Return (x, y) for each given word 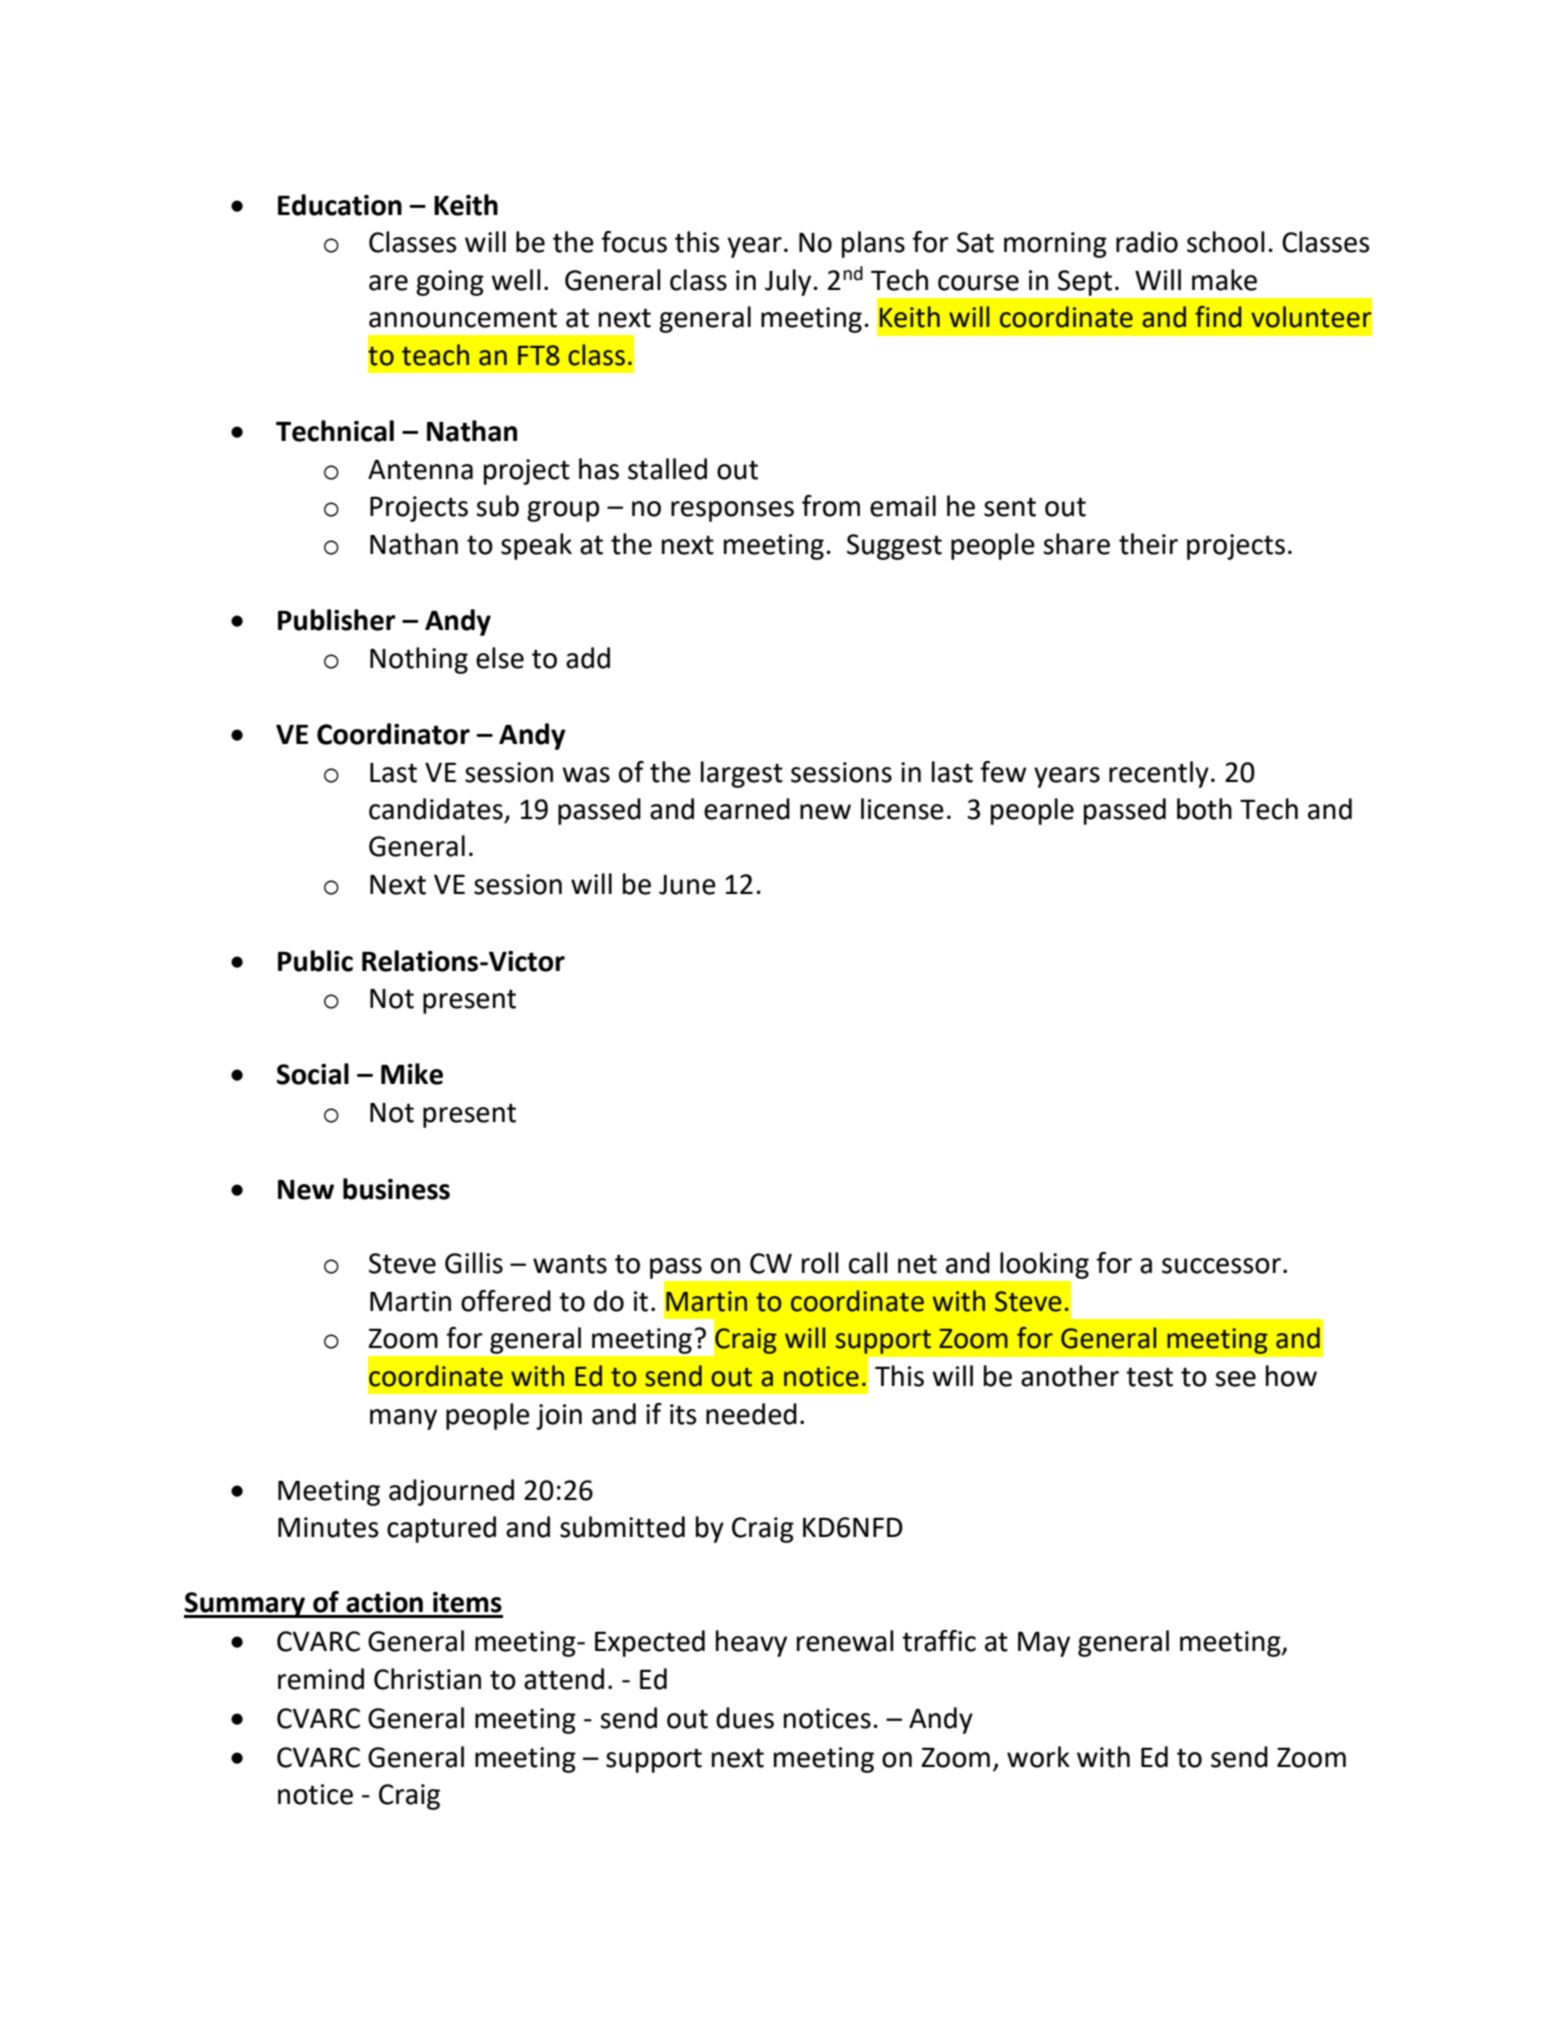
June (687, 885)
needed (751, 1414)
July (788, 282)
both (1204, 809)
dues (745, 1718)
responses (732, 511)
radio (1147, 242)
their (1148, 544)
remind (321, 1679)
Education (340, 205)
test (1149, 1377)
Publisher (337, 620)
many (403, 1419)
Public (315, 961)
